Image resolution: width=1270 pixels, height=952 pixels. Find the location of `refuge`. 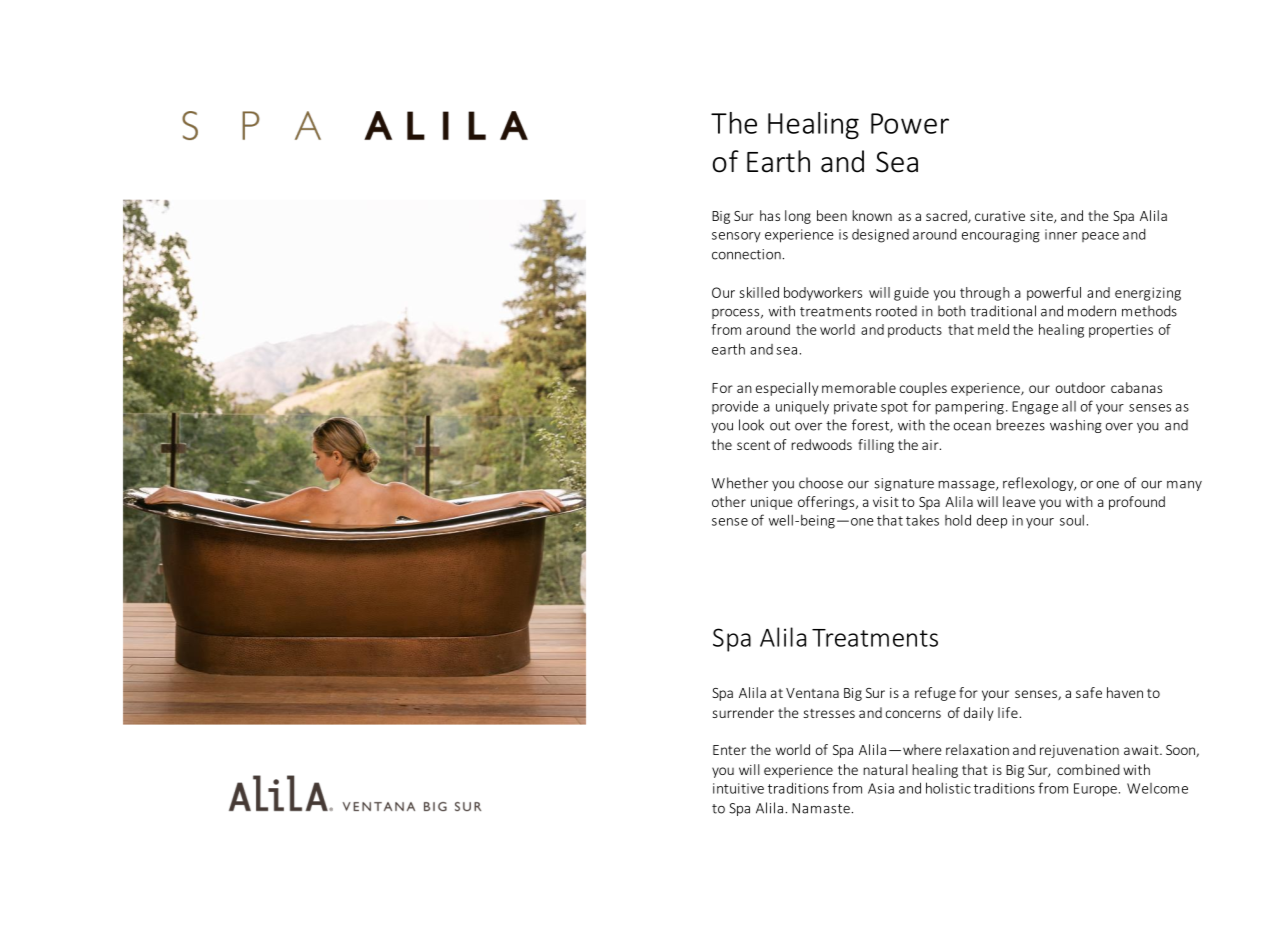

refuge is located at coordinates (935, 694).
